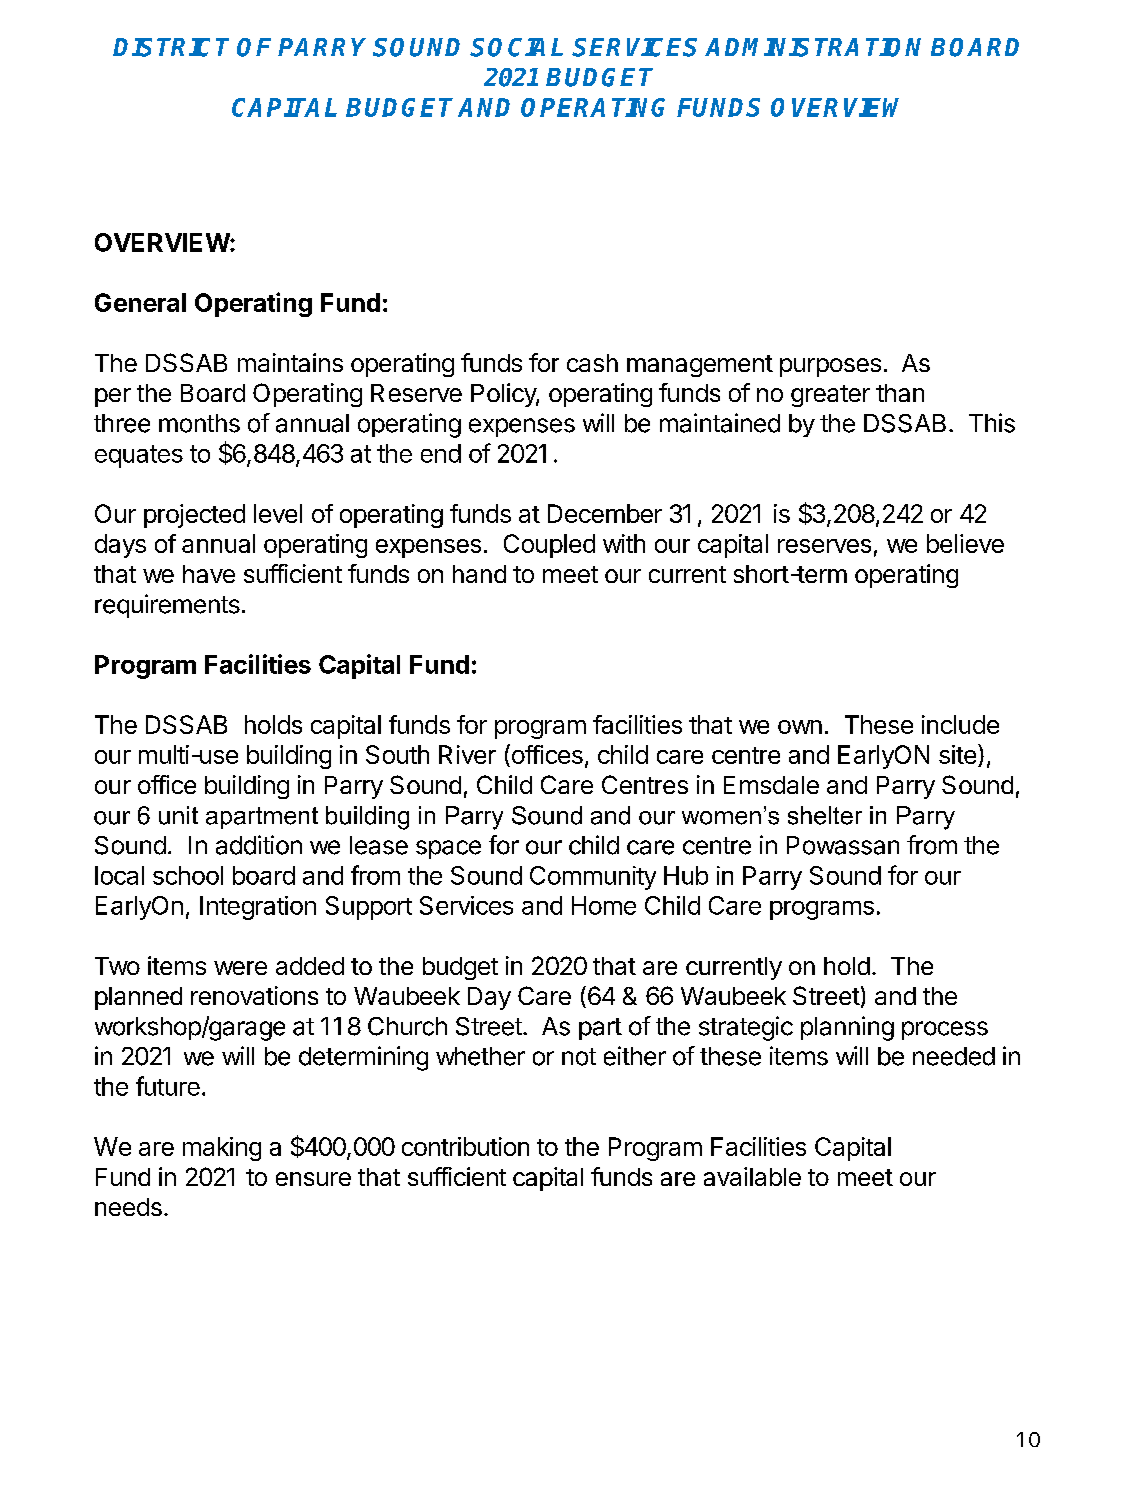 The height and width of the image is (1507, 1130). What do you see at coordinates (171, 47) in the image?
I see `DISTRICT` at bounding box center [171, 47].
